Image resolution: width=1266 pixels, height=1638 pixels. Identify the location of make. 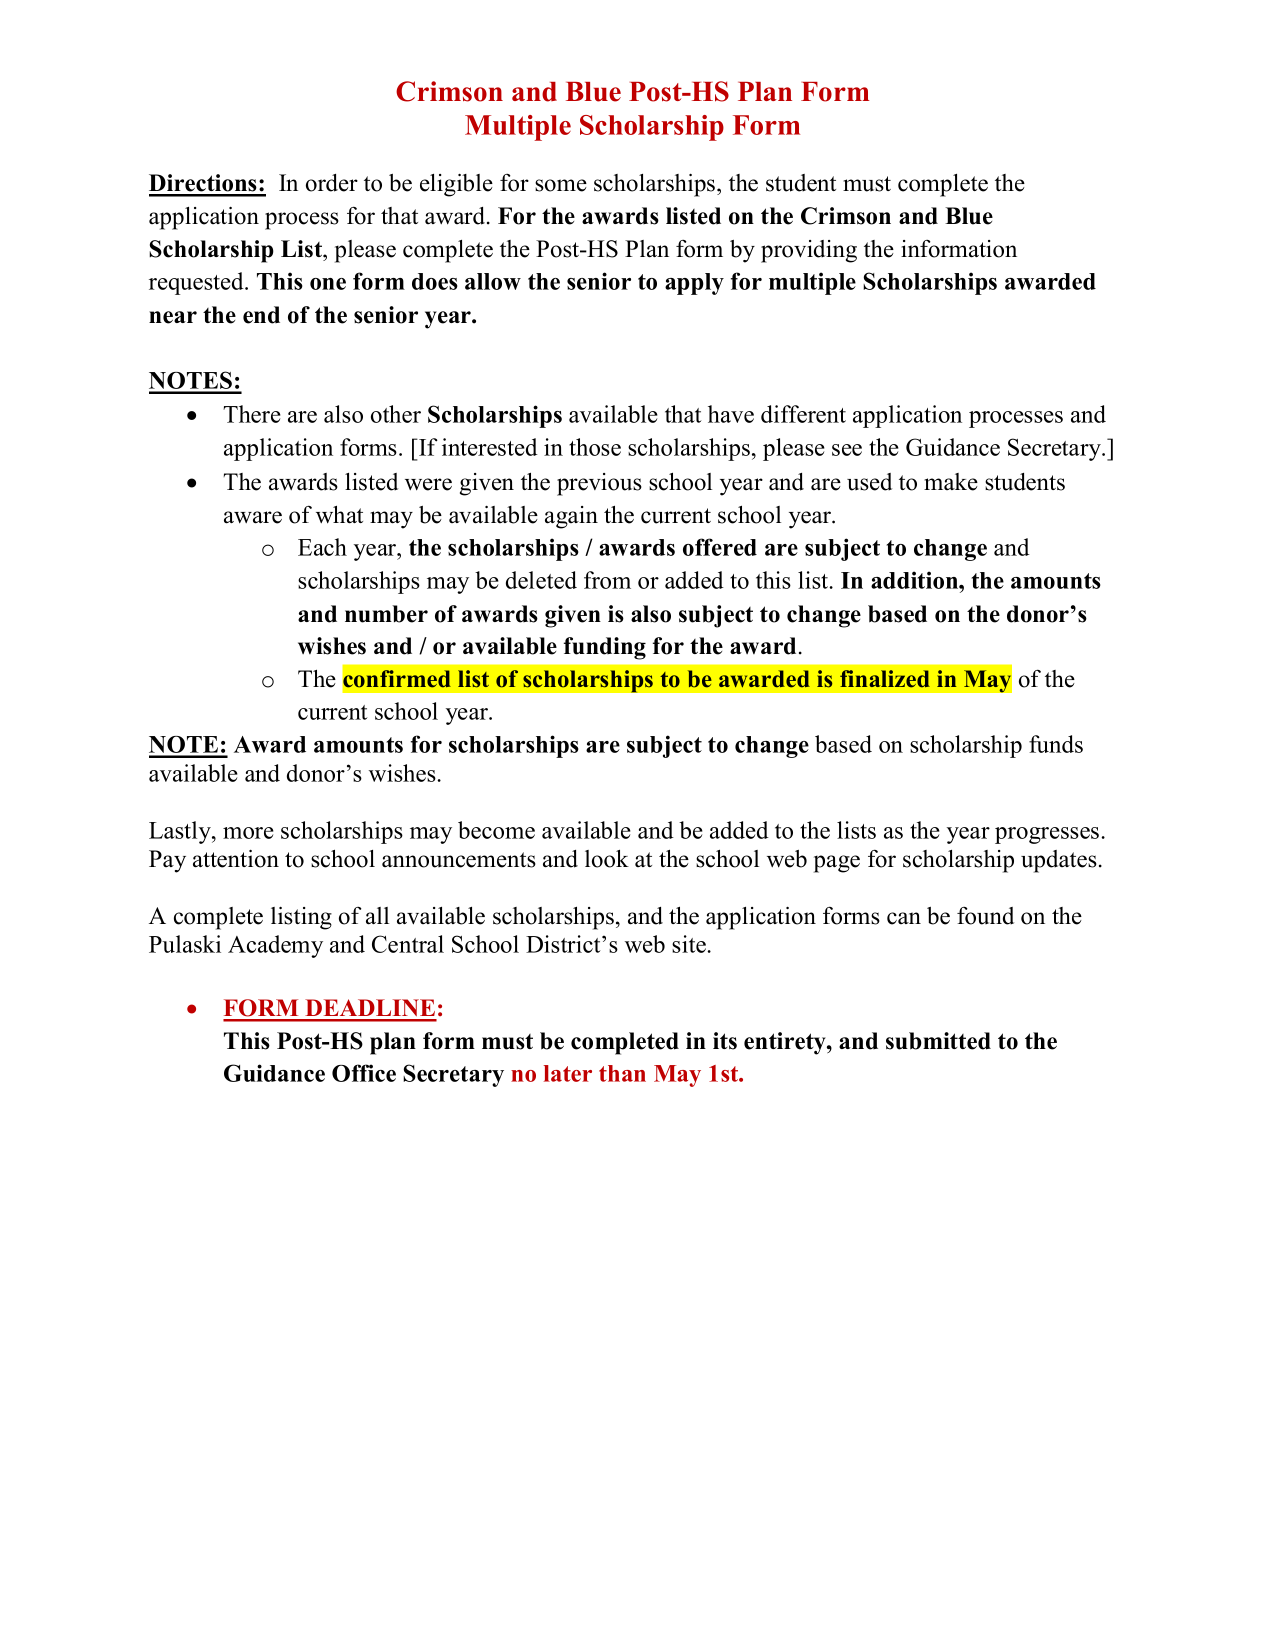
(951, 482).
